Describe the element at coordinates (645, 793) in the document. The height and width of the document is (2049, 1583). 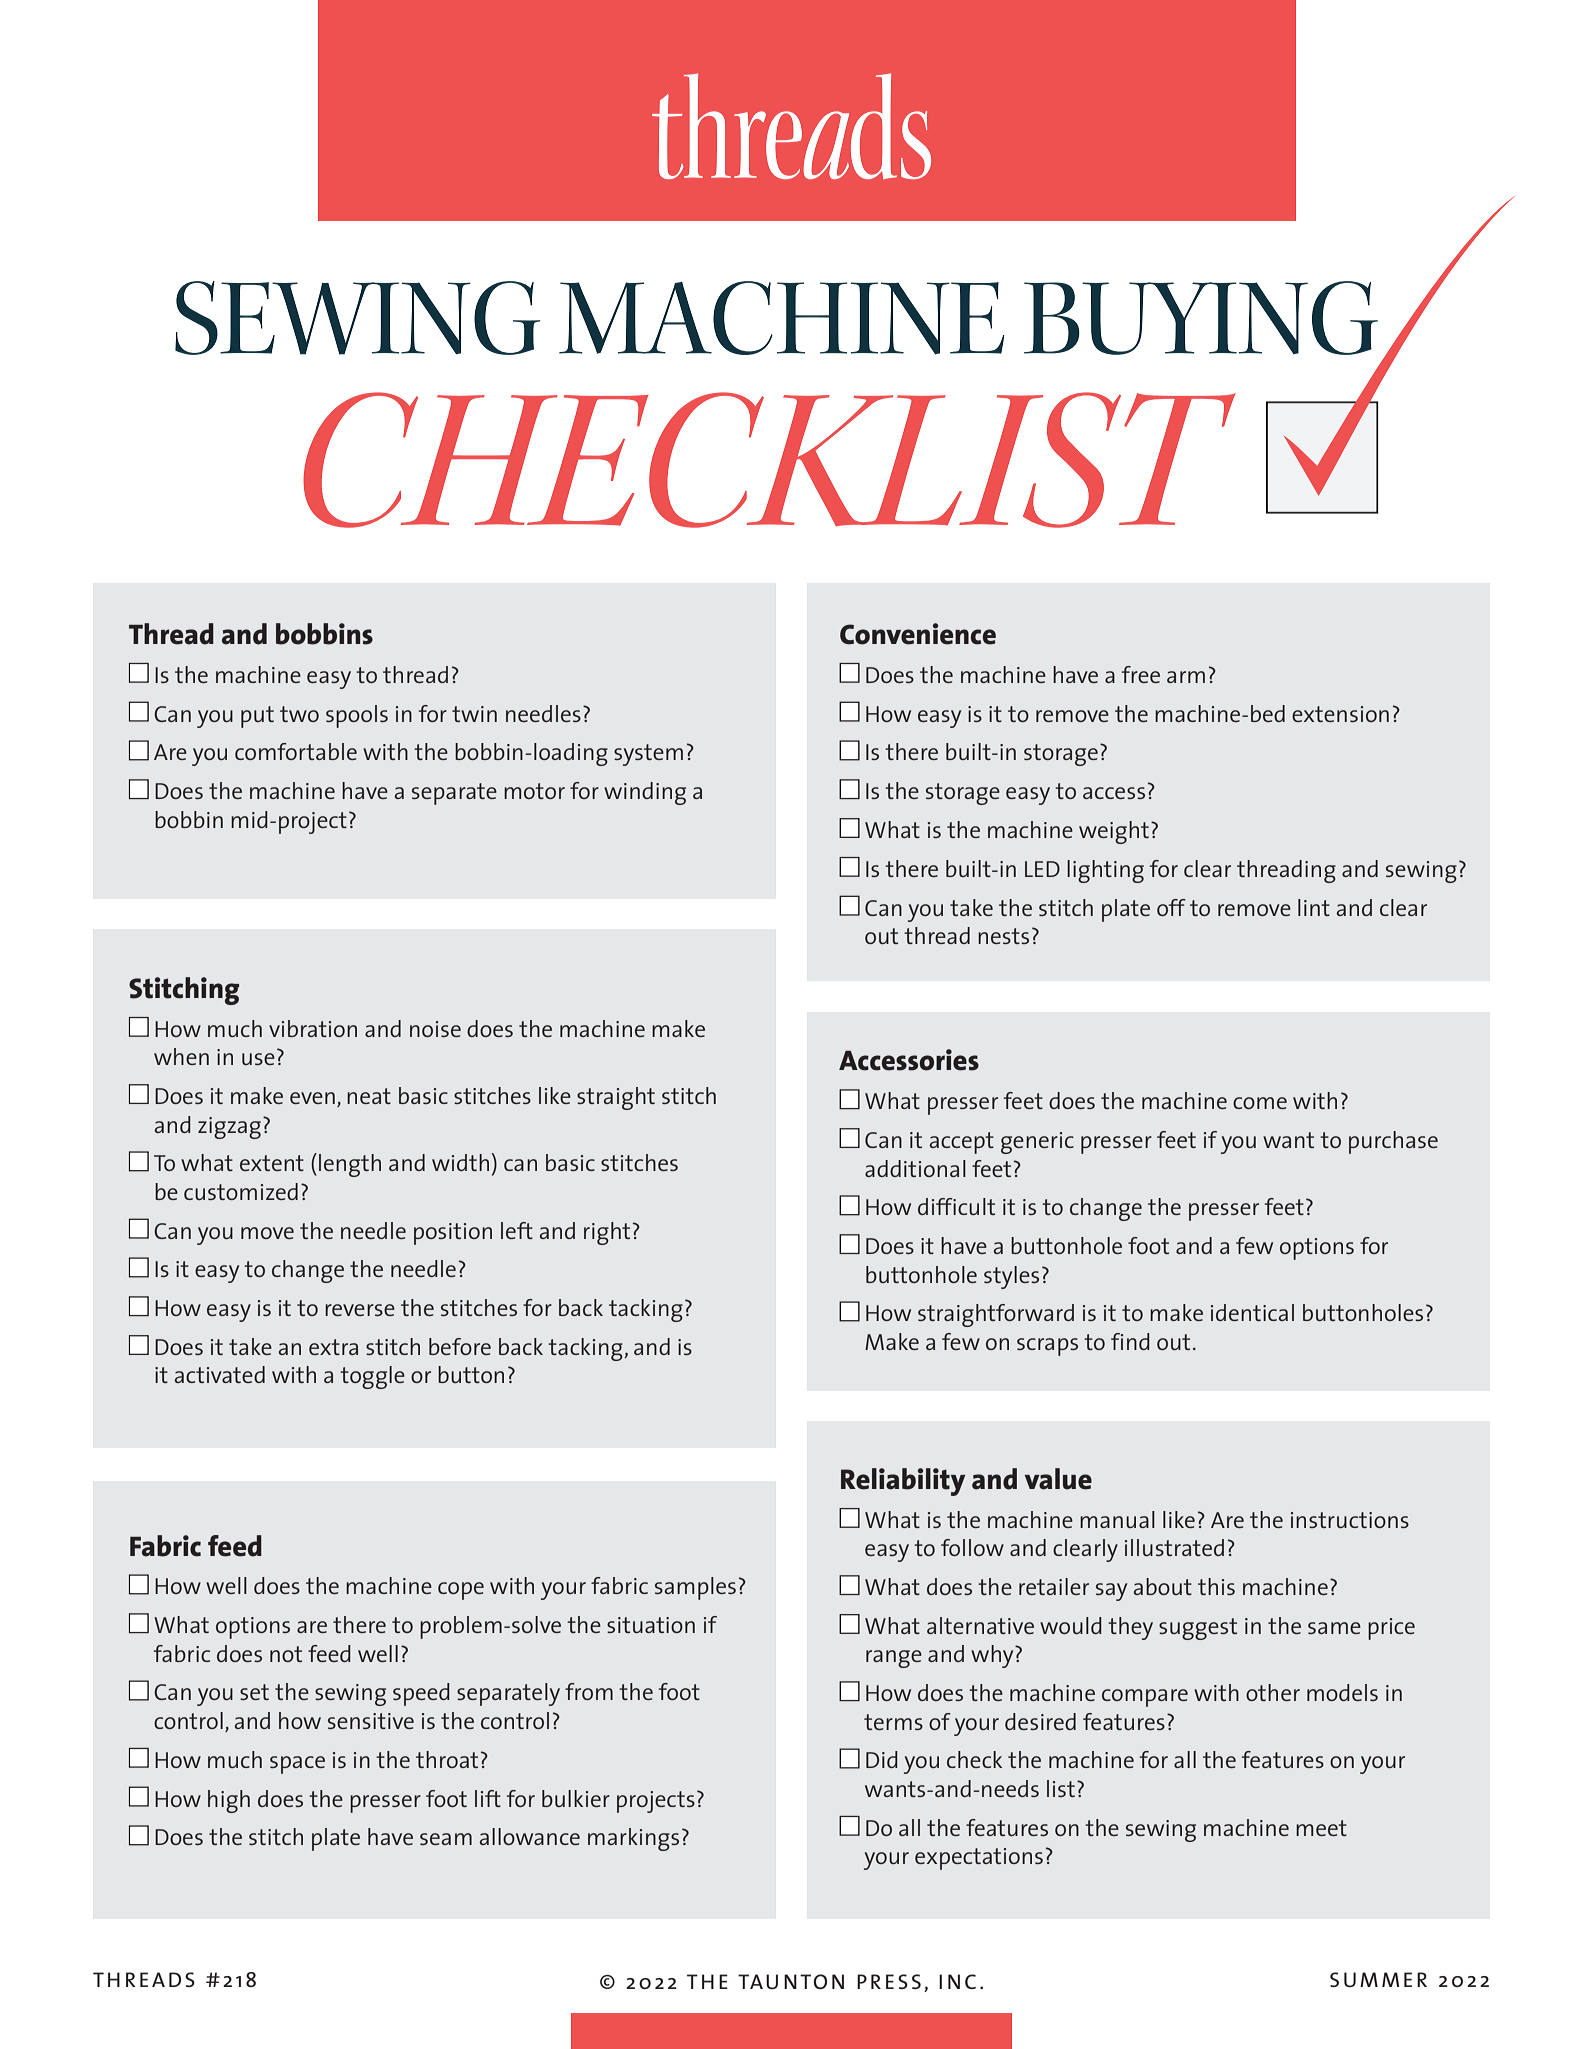
I see `winding` at that location.
